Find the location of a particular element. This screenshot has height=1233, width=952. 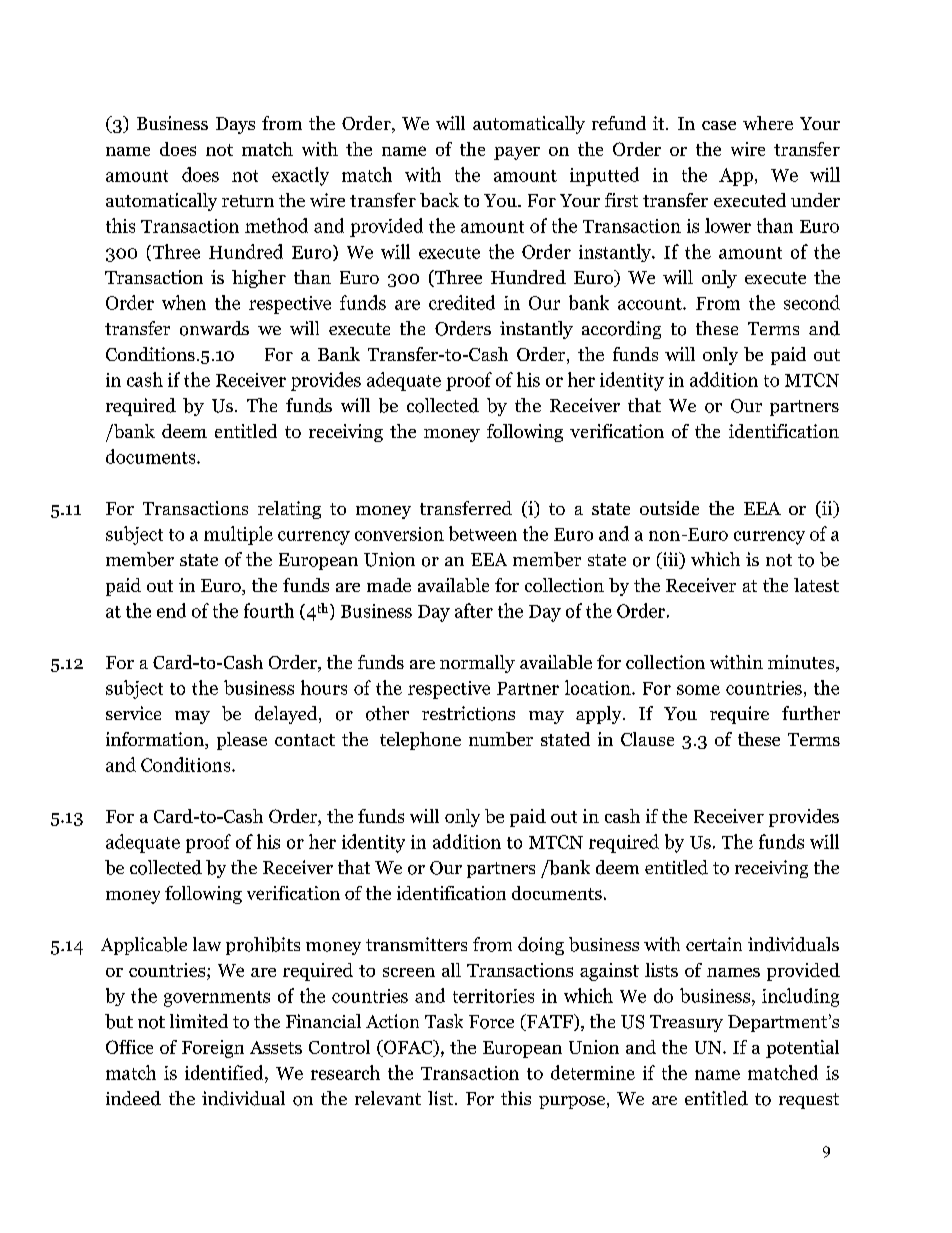

Days is located at coordinates (235, 125).
